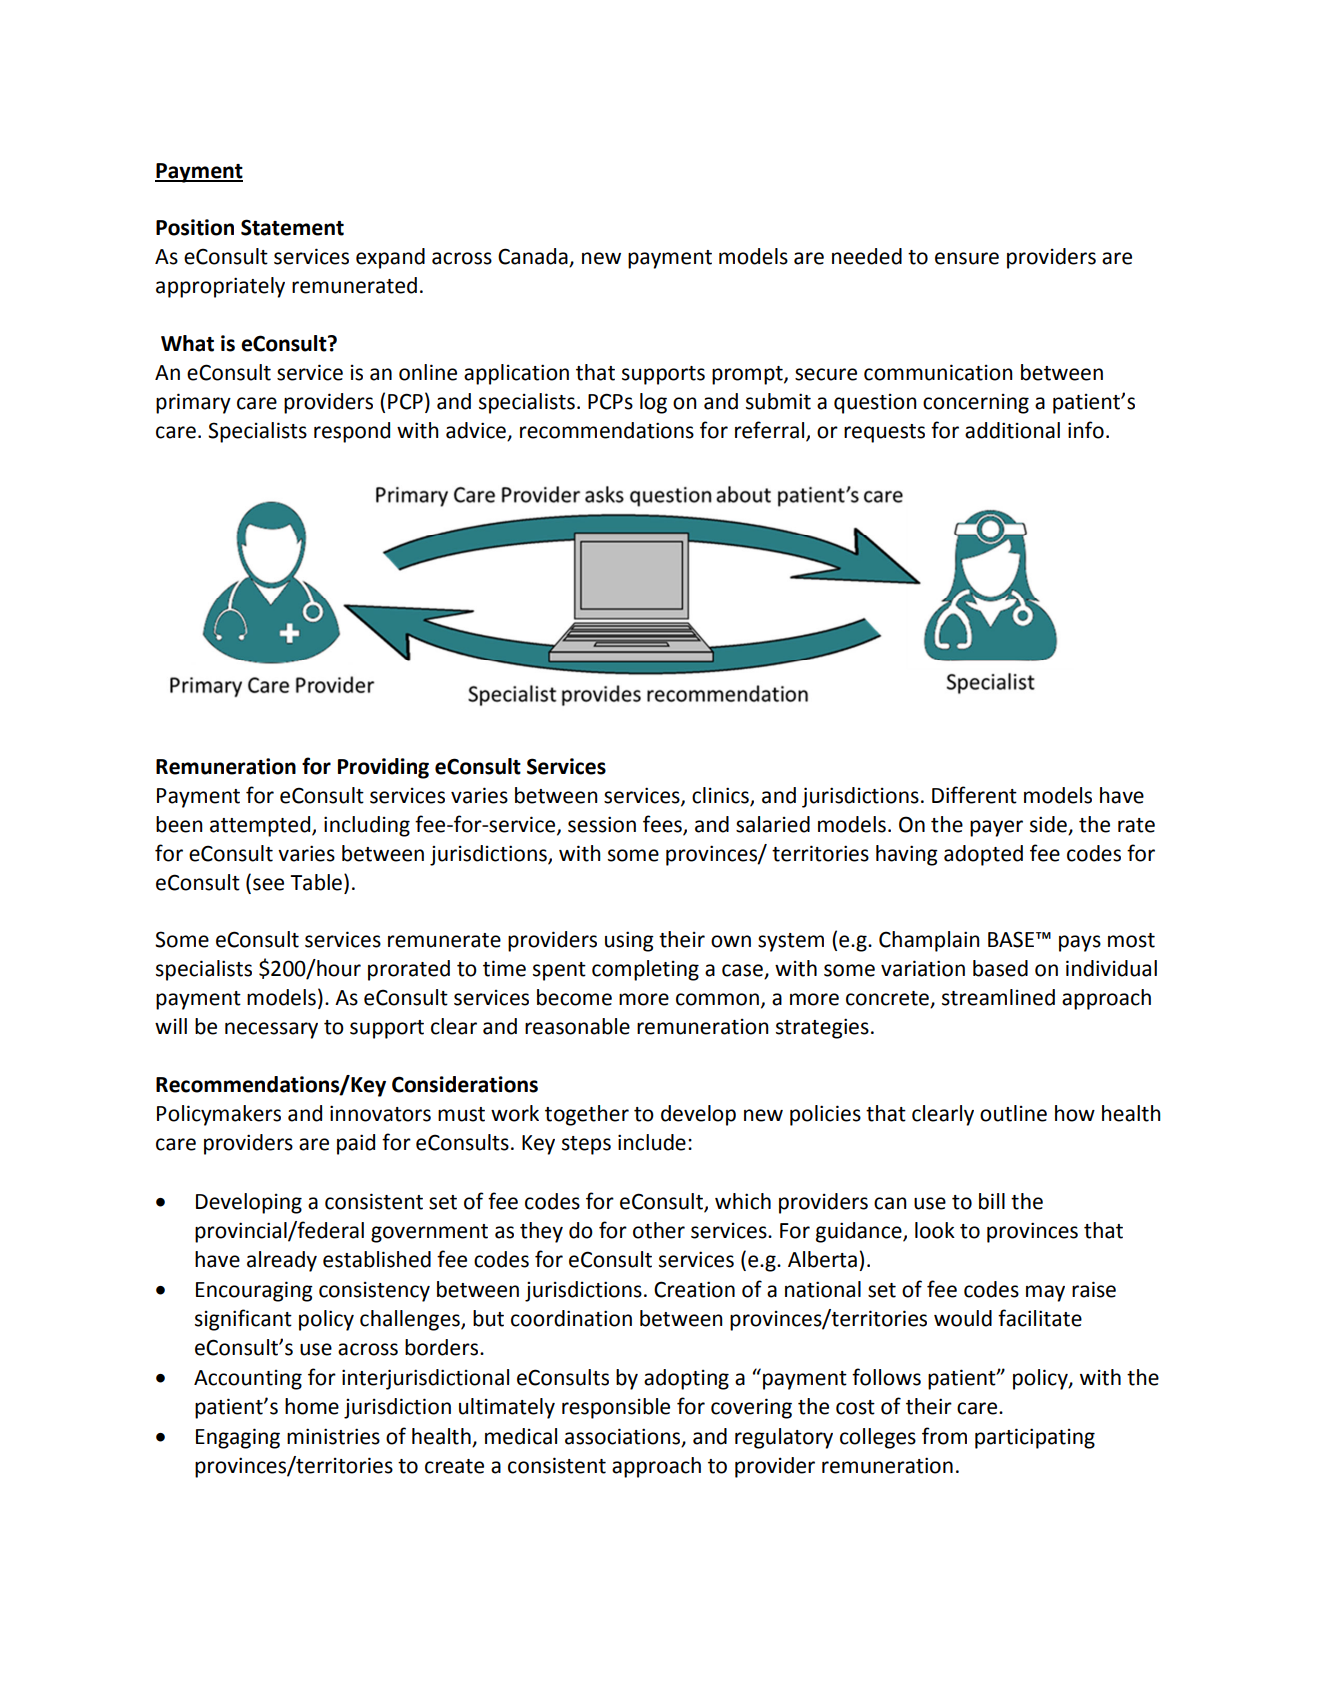  What do you see at coordinates (624, 1437) in the screenshot?
I see `associations` at bounding box center [624, 1437].
